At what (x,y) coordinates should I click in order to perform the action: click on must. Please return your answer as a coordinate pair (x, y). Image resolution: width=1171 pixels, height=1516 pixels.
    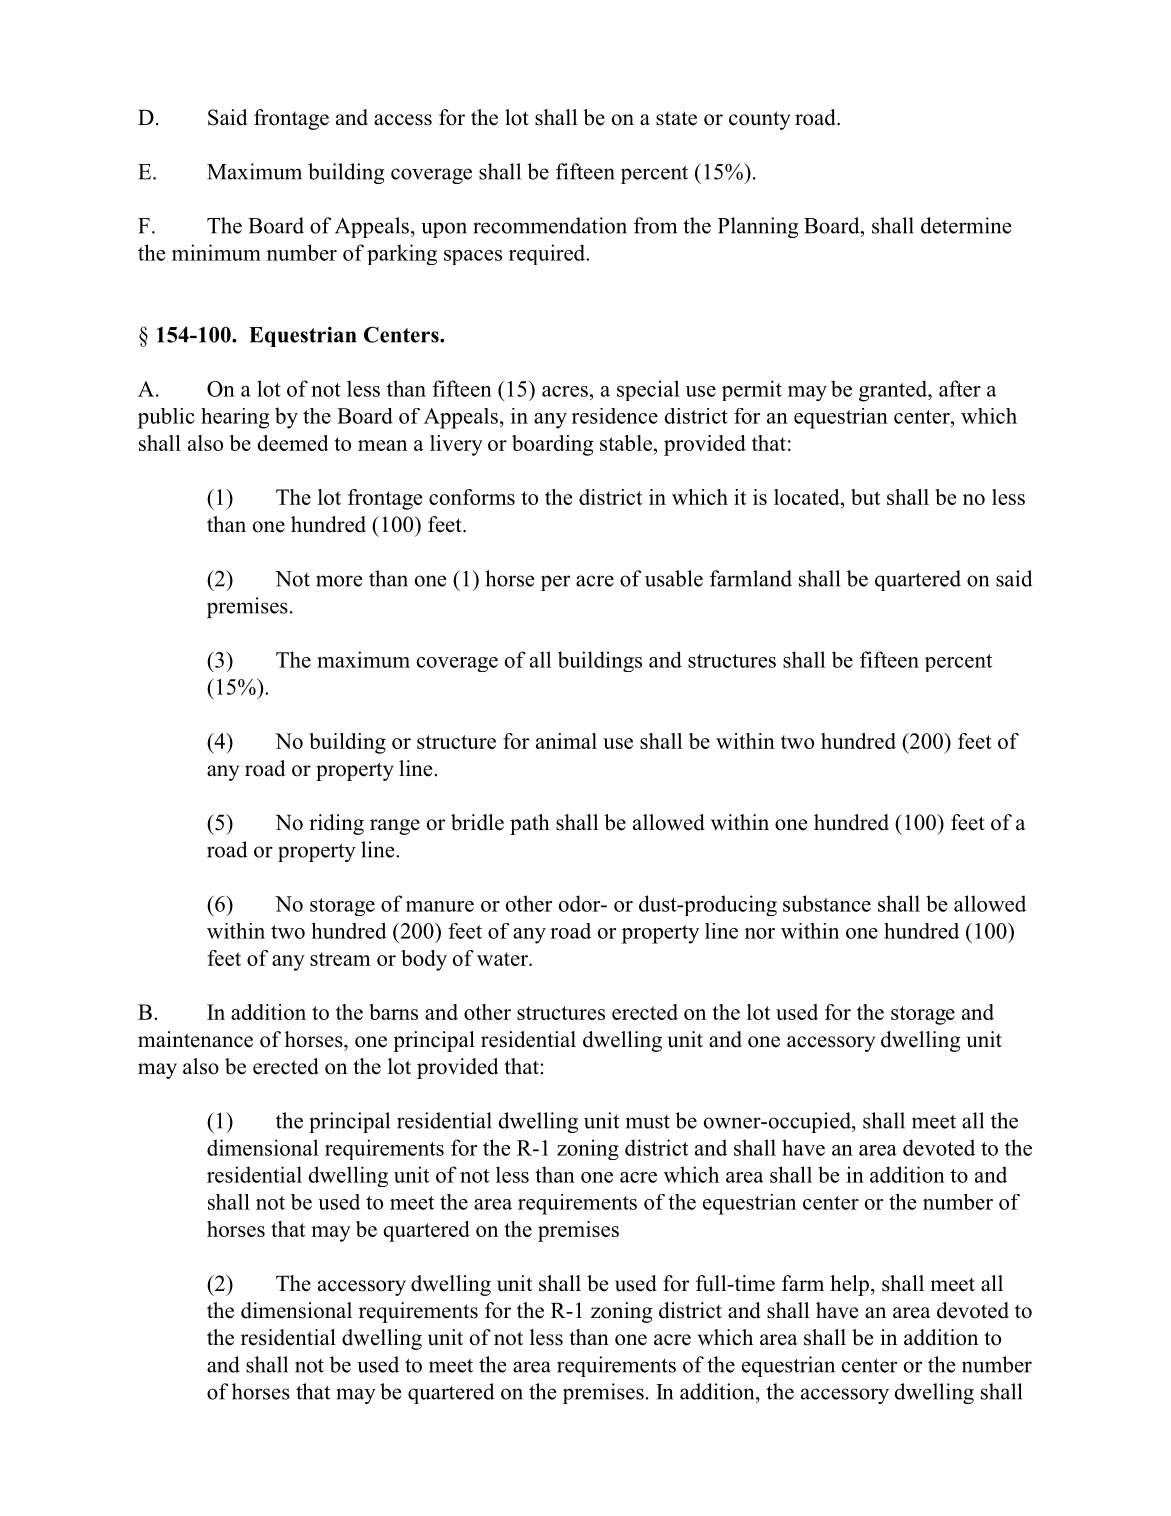
    Looking at the image, I should click on (648, 1122).
